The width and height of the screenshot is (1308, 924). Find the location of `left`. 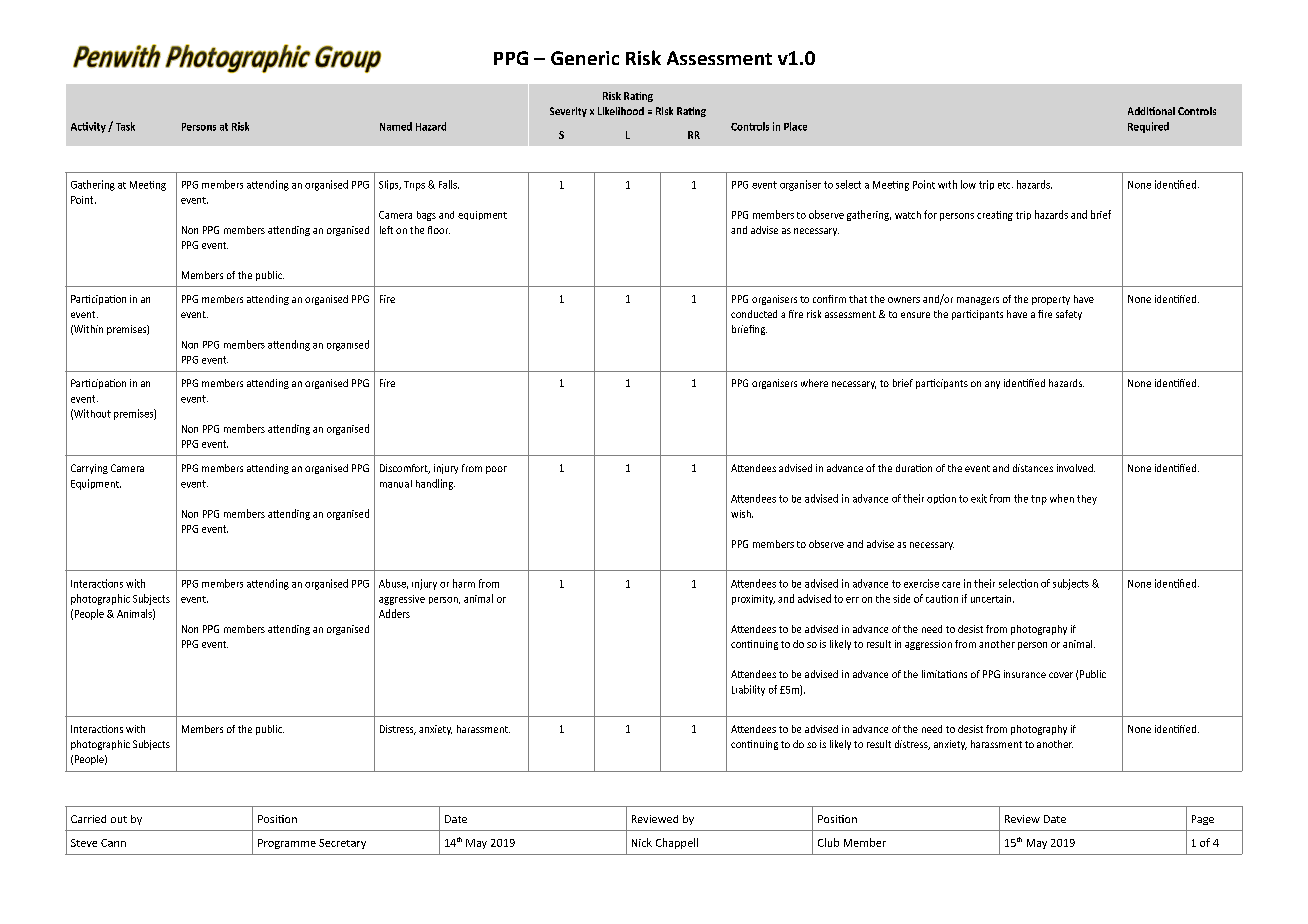

left is located at coordinates (386, 230).
